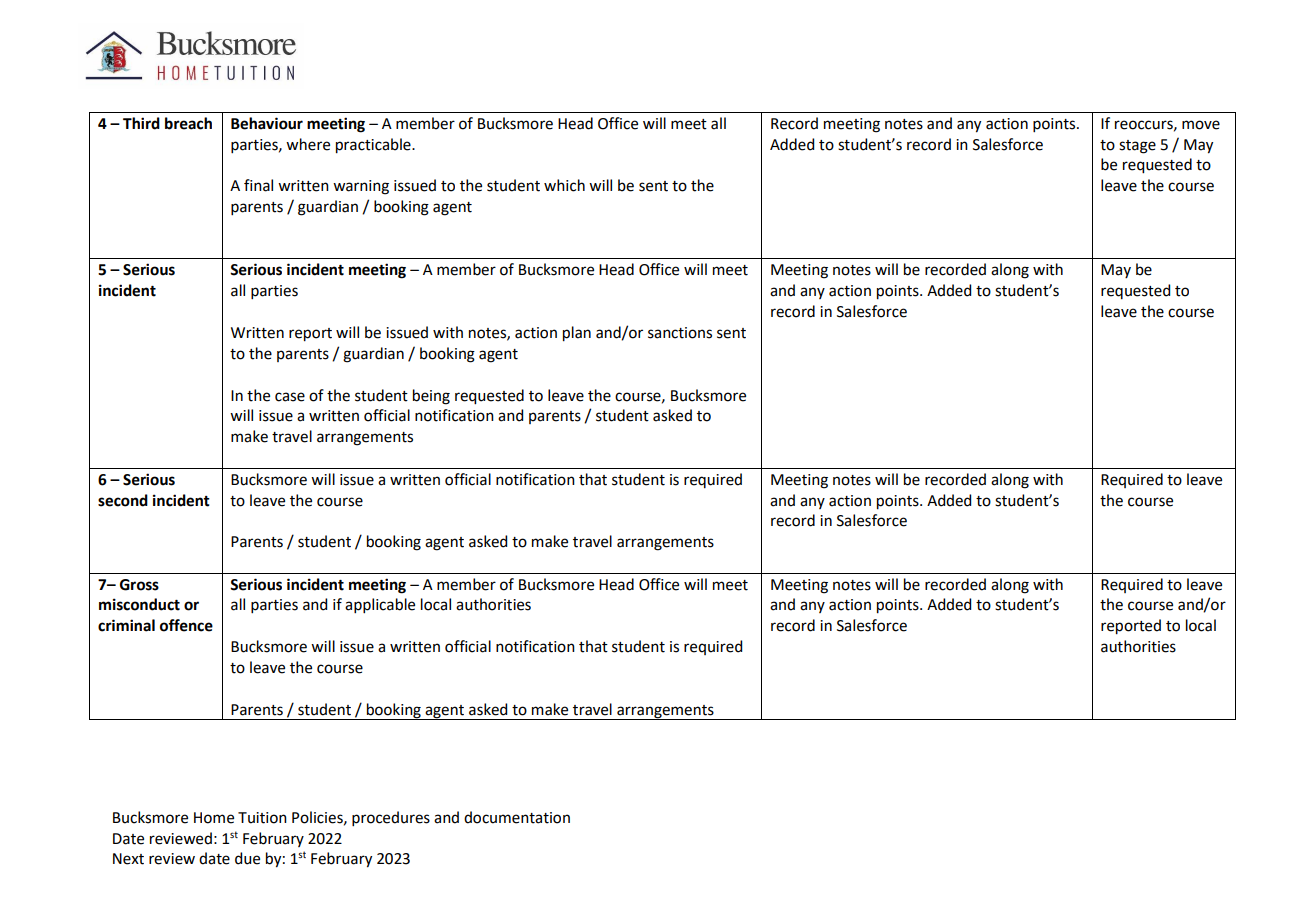 Image resolution: width=1308 pixels, height=924 pixels. I want to click on documentation, so click(517, 817).
